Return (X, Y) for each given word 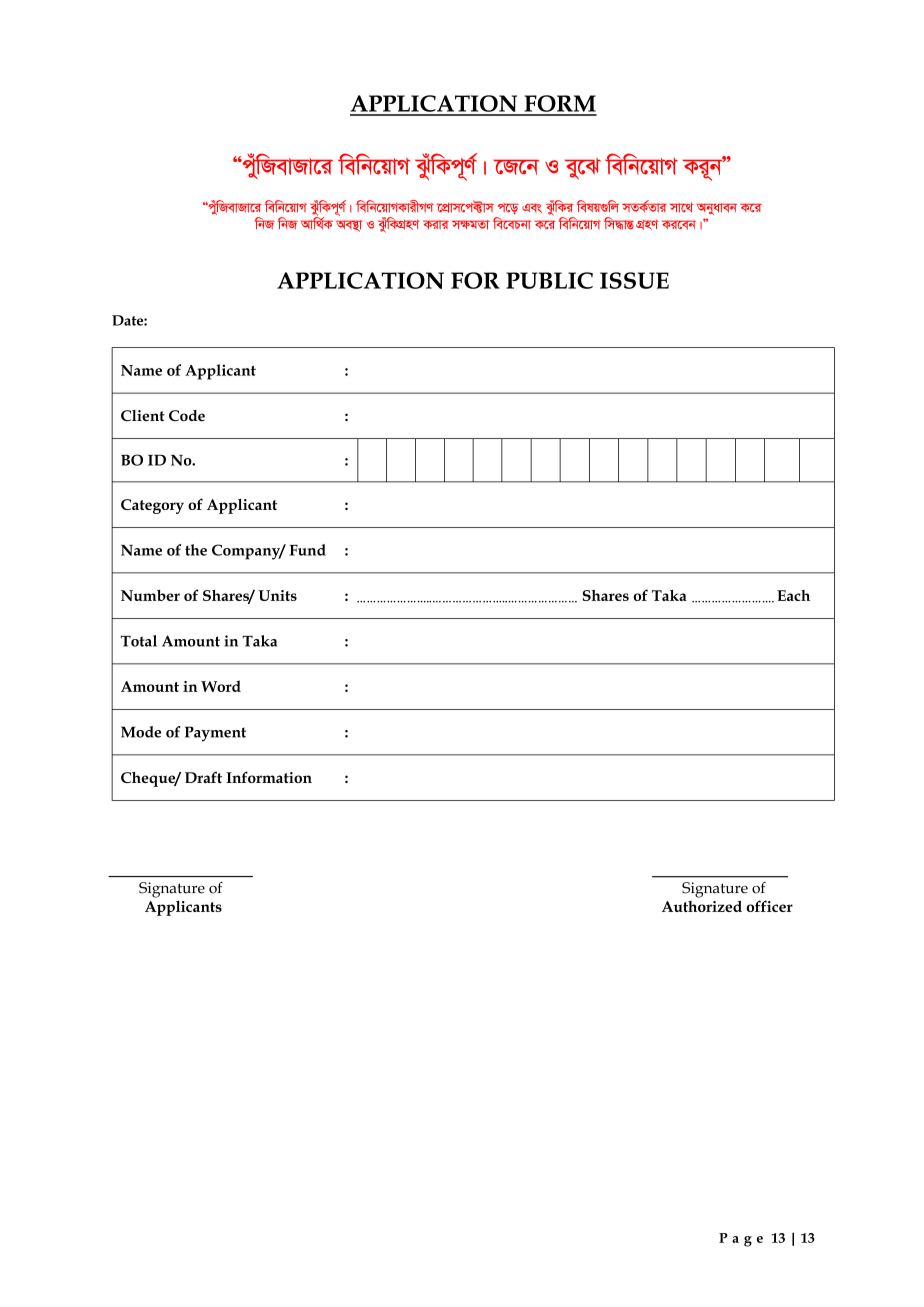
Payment (215, 734)
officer (769, 906)
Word (221, 686)
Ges (532, 208)
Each (793, 595)
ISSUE (634, 280)
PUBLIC (549, 280)
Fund (308, 550)
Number (150, 595)
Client (143, 415)
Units (278, 595)
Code (187, 415)
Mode (141, 732)
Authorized (702, 906)
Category (152, 506)
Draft (203, 777)
